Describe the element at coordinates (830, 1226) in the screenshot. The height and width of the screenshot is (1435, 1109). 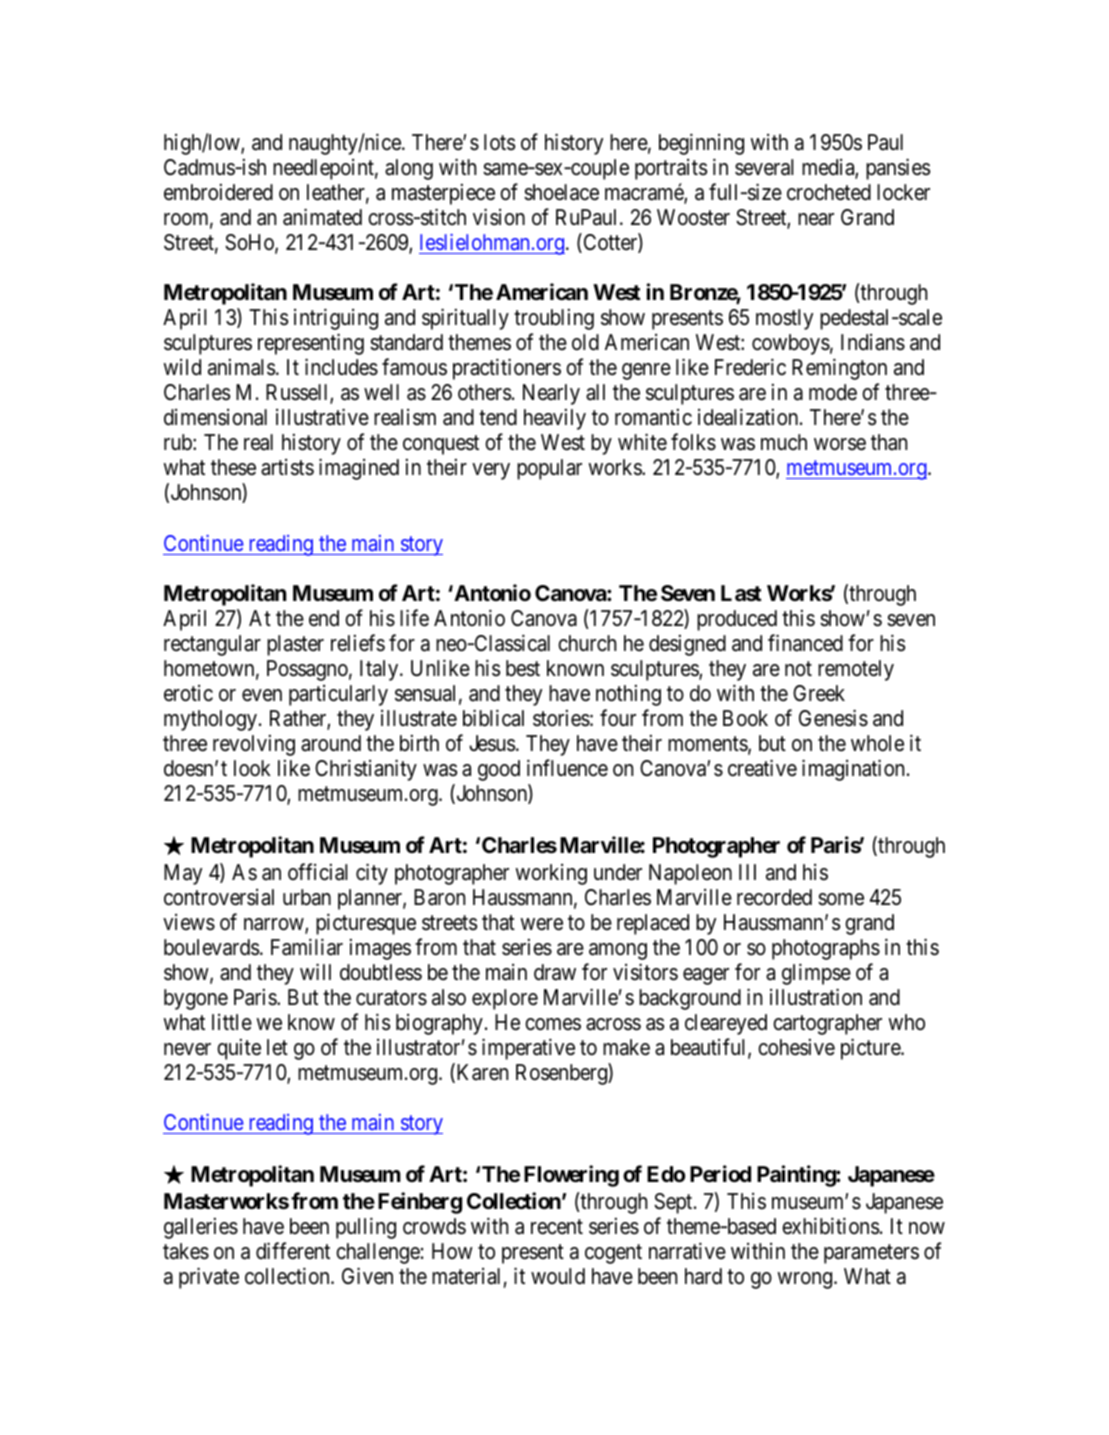
I see `exhibitions` at that location.
